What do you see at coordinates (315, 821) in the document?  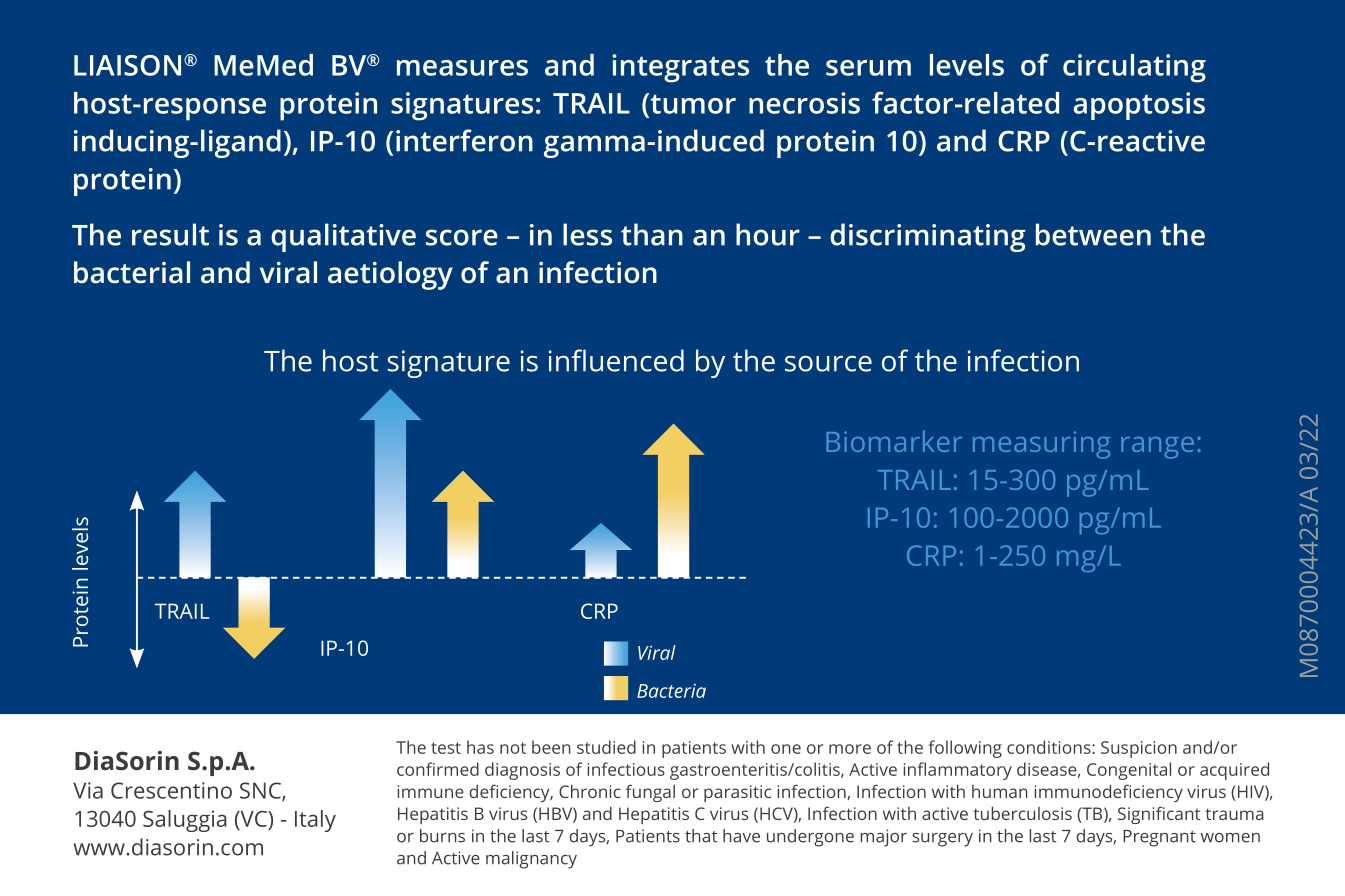 I see `Italy` at bounding box center [315, 821].
